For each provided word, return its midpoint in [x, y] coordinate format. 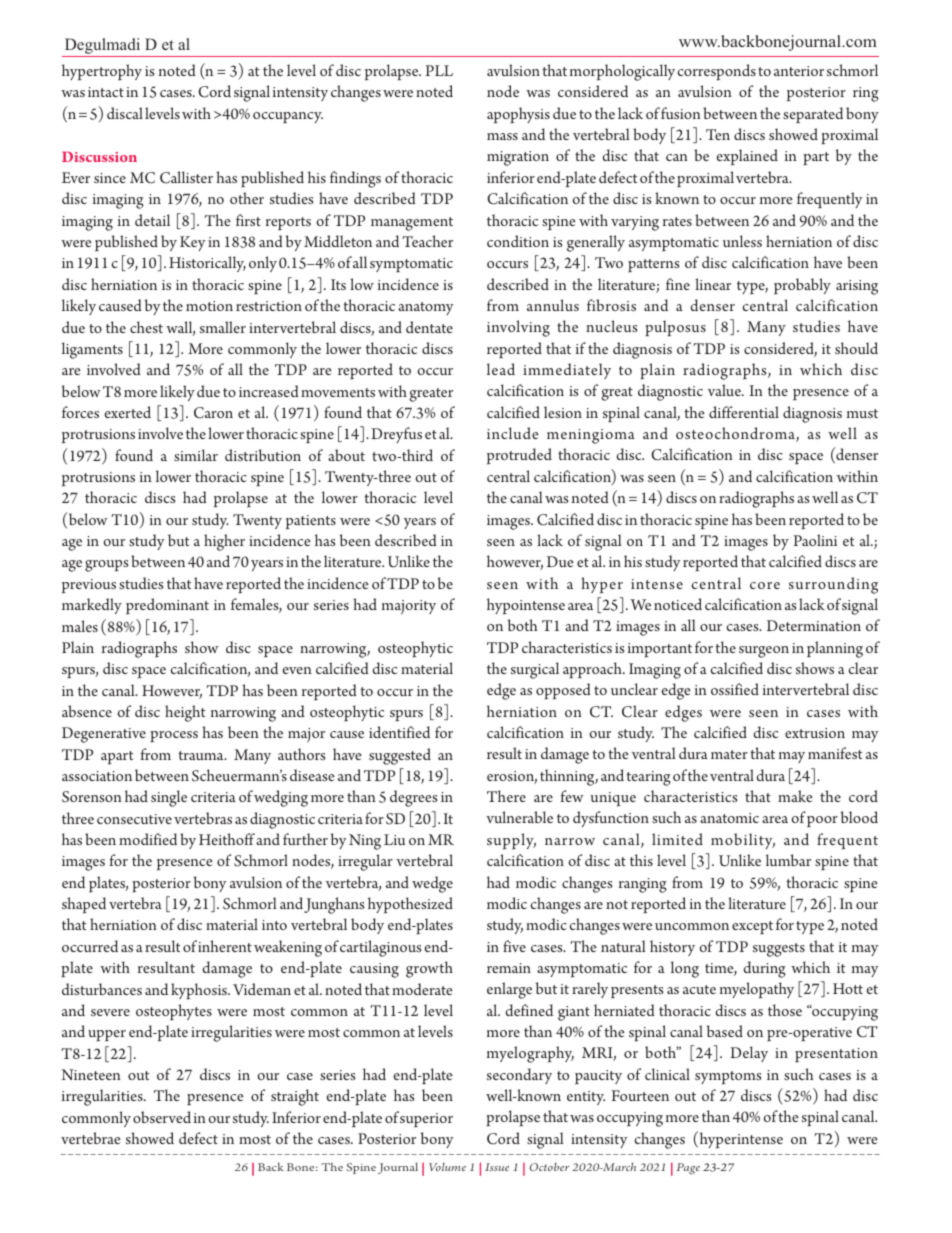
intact [106, 92]
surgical [535, 670]
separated [813, 115]
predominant [167, 606]
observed [162, 1117]
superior [426, 1120]
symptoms [728, 1077]
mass [502, 136]
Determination [814, 625]
